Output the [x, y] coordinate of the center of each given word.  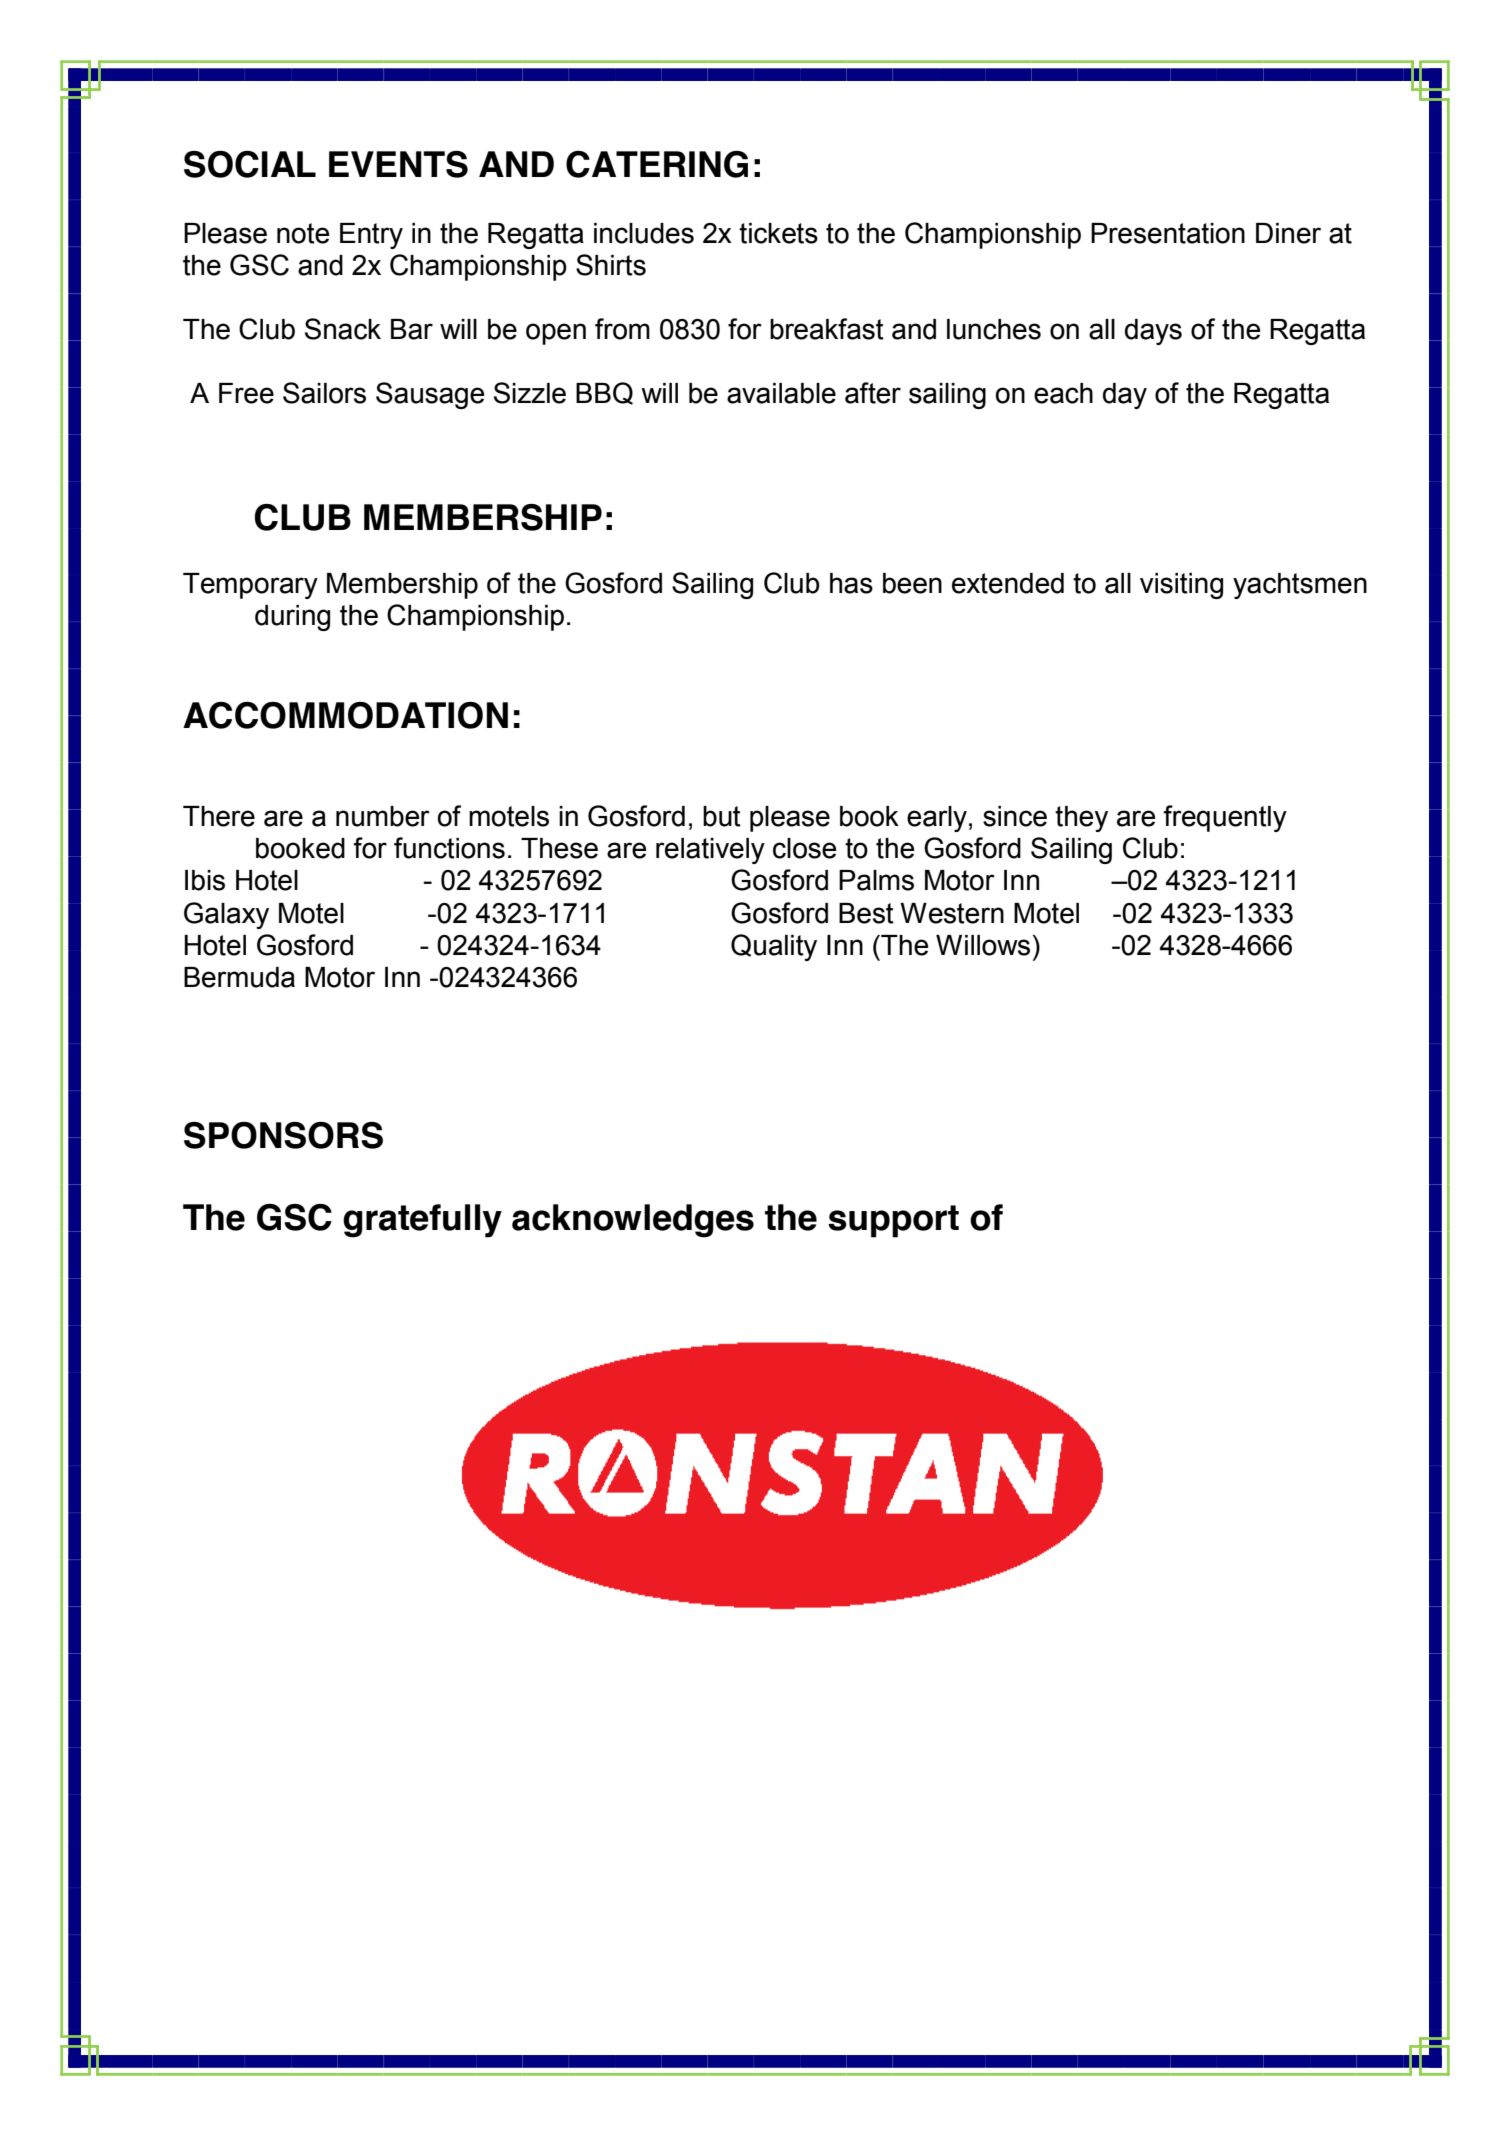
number [383, 816]
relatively [710, 851]
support [893, 1221]
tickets [778, 233]
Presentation [1168, 233]
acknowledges [633, 1221]
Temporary [250, 586]
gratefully [422, 1221]
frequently [1225, 818]
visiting [1181, 586]
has [851, 583]
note [303, 233]
